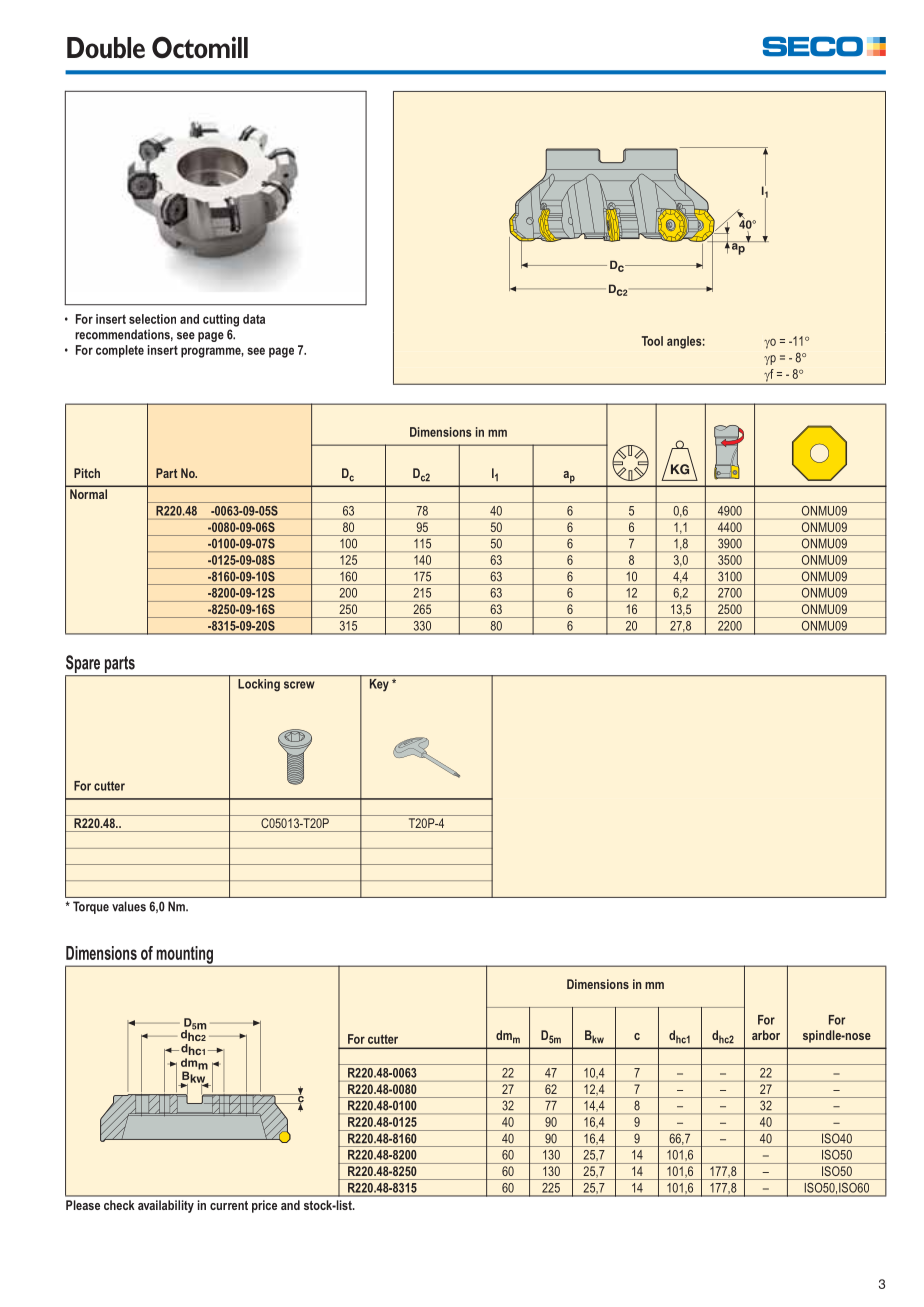 This screenshot has height=1307, width=924. Describe the element at coordinates (166, 1206) in the screenshot. I see `availability` at that location.
